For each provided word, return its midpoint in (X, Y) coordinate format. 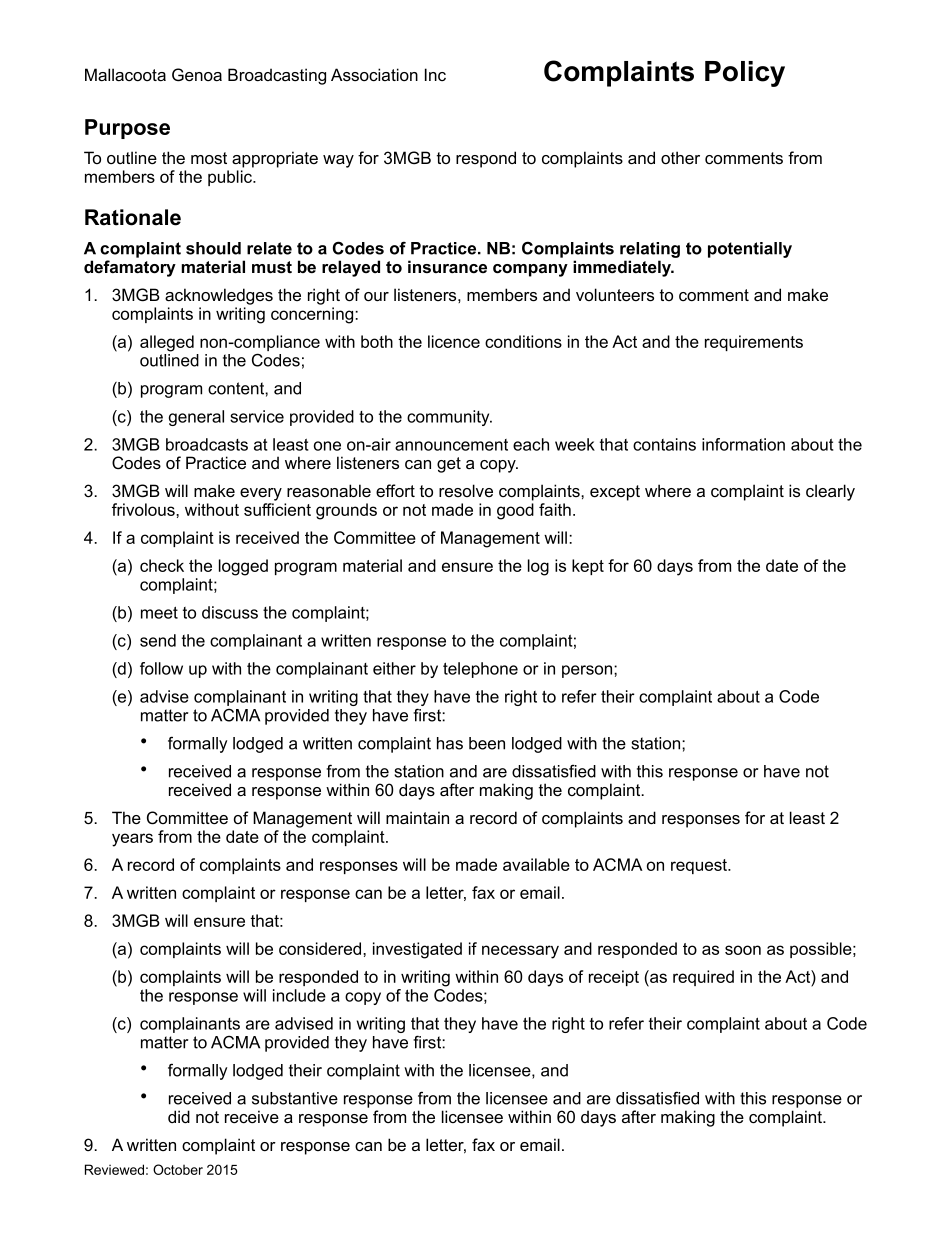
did (179, 1116)
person (588, 671)
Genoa (197, 75)
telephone (480, 670)
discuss (230, 612)
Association (374, 74)
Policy (745, 74)
